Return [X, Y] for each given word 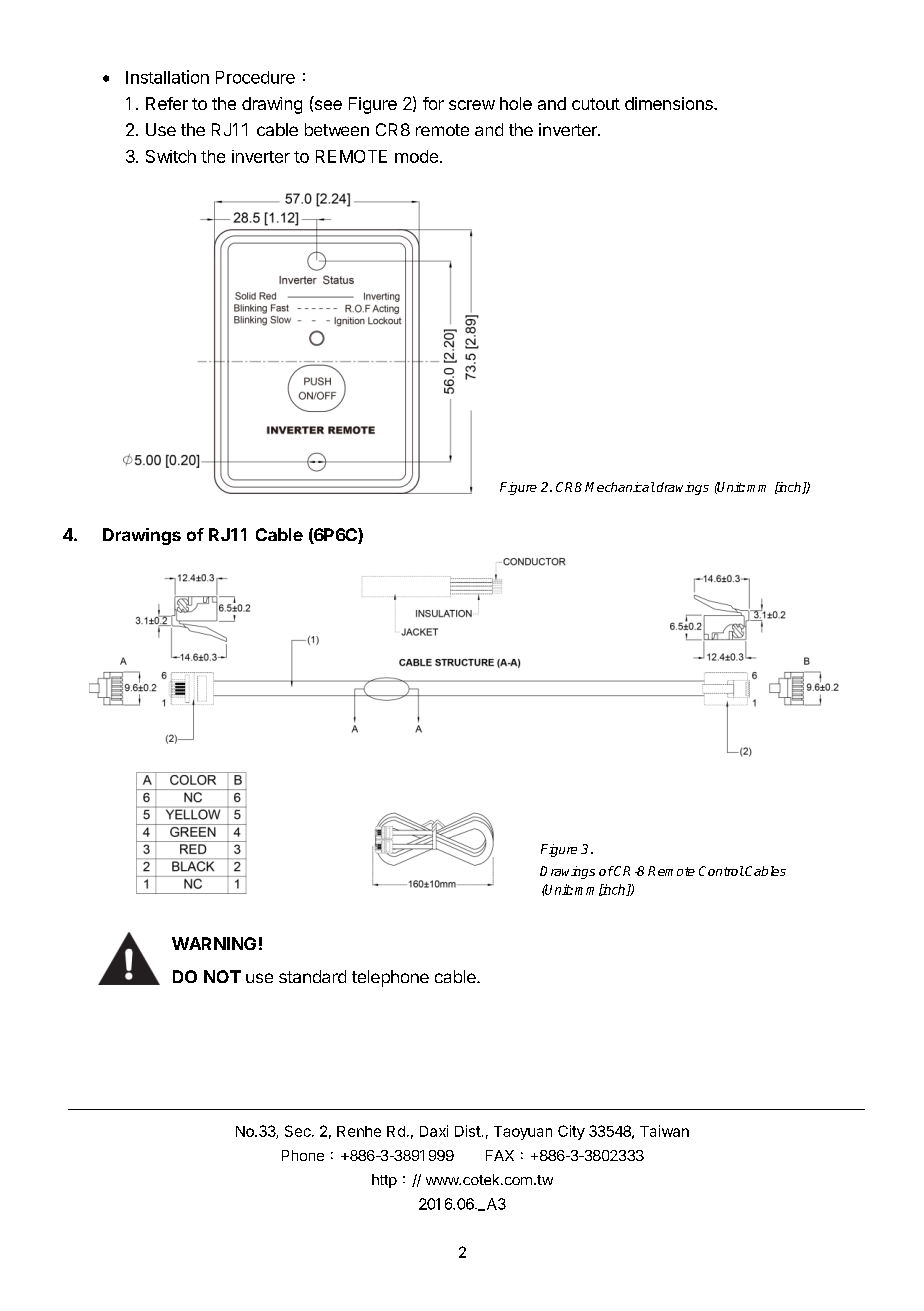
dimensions [670, 103]
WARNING [214, 943]
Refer [167, 103]
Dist [468, 1131]
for [433, 103]
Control [721, 871]
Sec [299, 1131]
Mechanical [620, 487]
